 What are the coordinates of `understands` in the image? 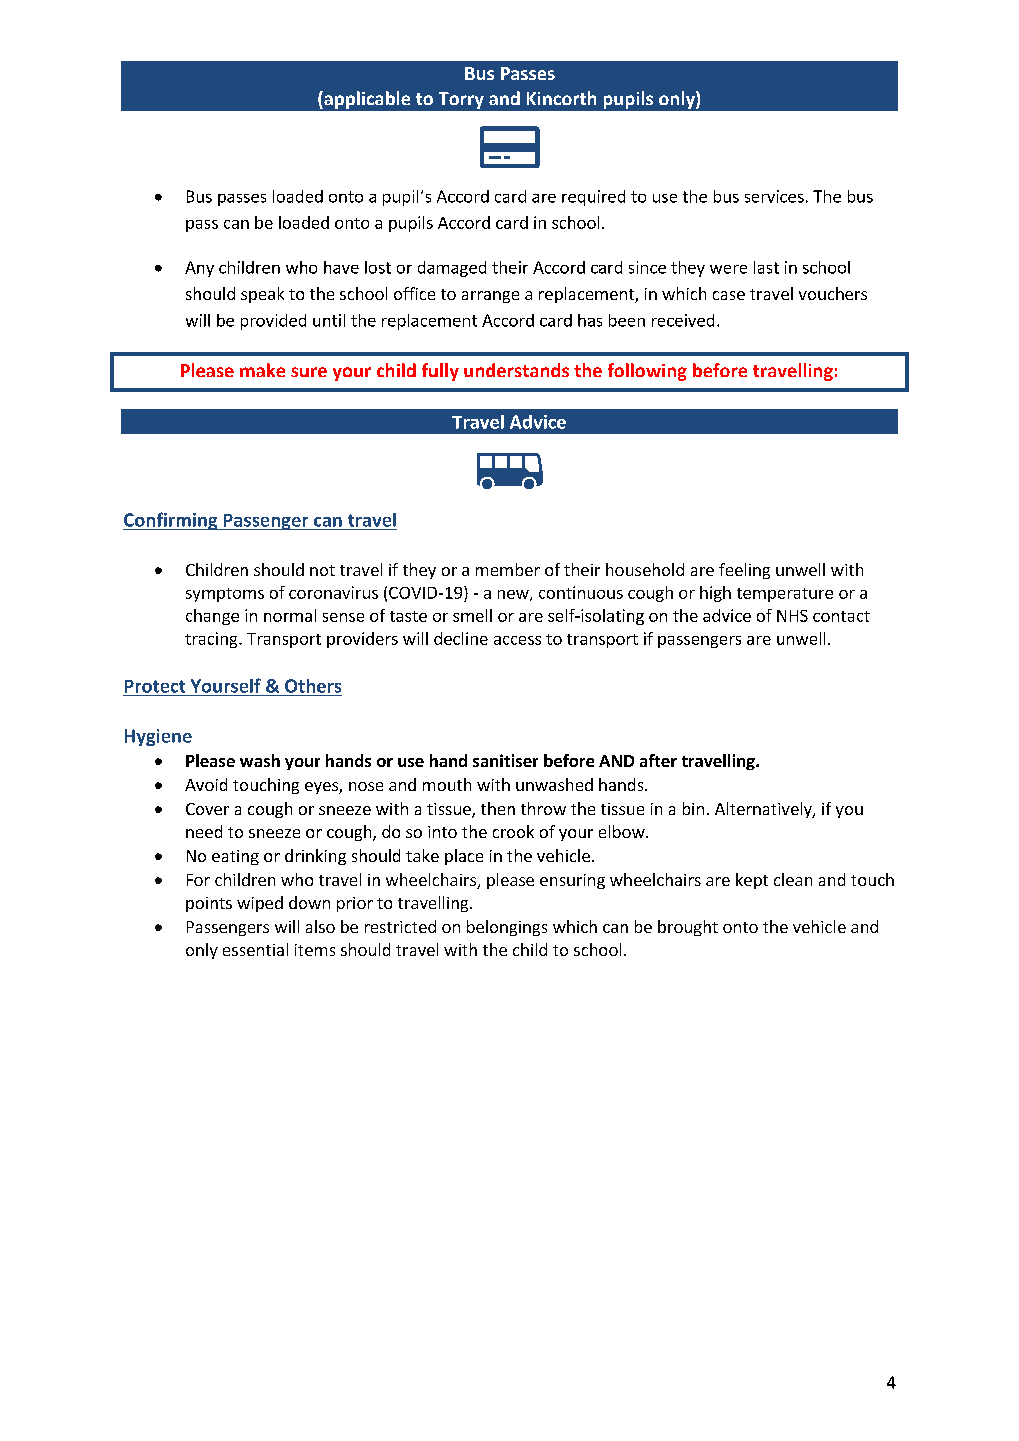 It's located at (516, 370).
